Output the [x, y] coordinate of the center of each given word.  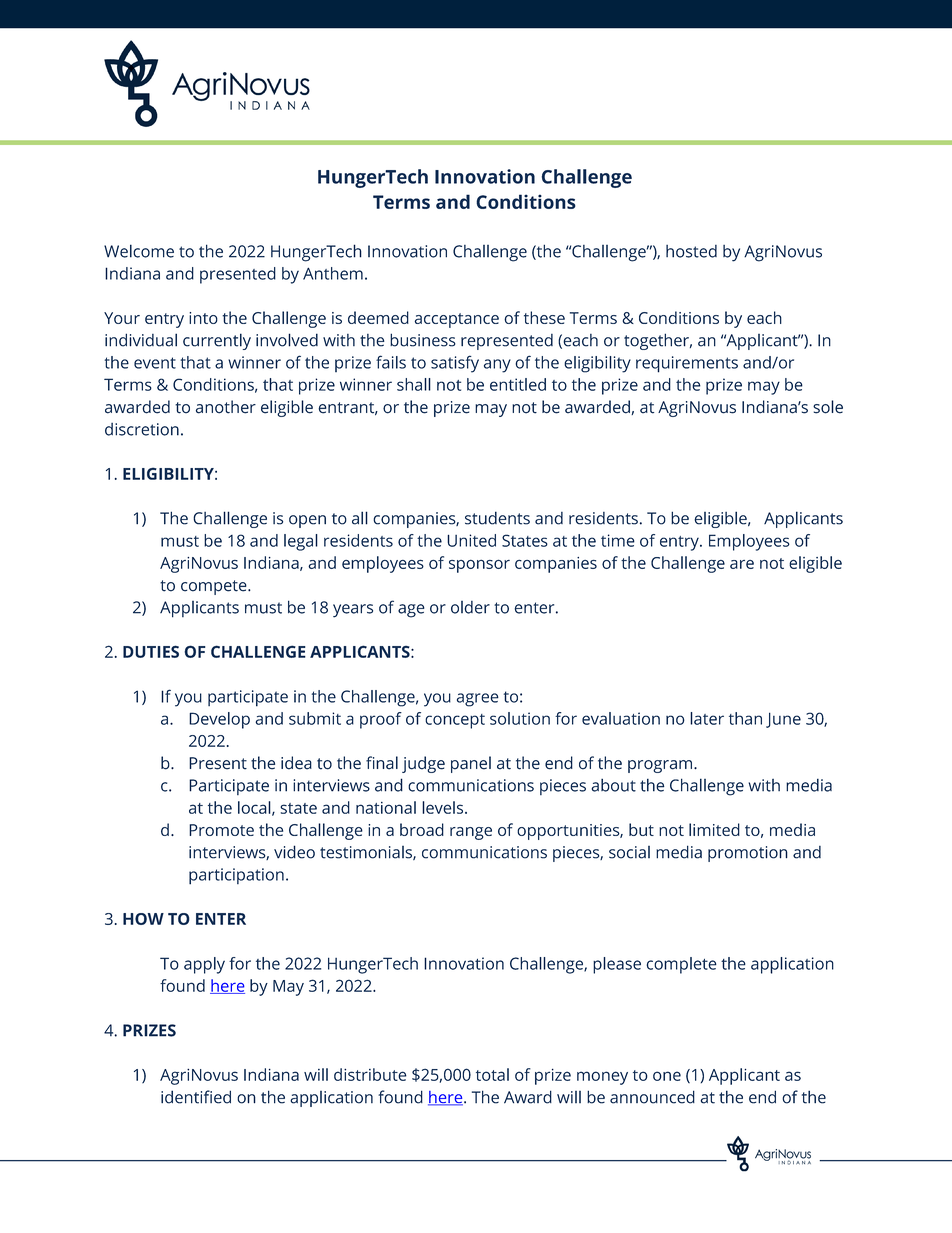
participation [236, 876]
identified [196, 1097]
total [492, 1074]
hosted [691, 251]
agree [478, 700]
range [471, 833]
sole [828, 407]
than [745, 718]
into [203, 318]
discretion [142, 429]
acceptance [457, 320]
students [497, 518]
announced [652, 1097]
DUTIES [151, 651]
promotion [748, 854]
